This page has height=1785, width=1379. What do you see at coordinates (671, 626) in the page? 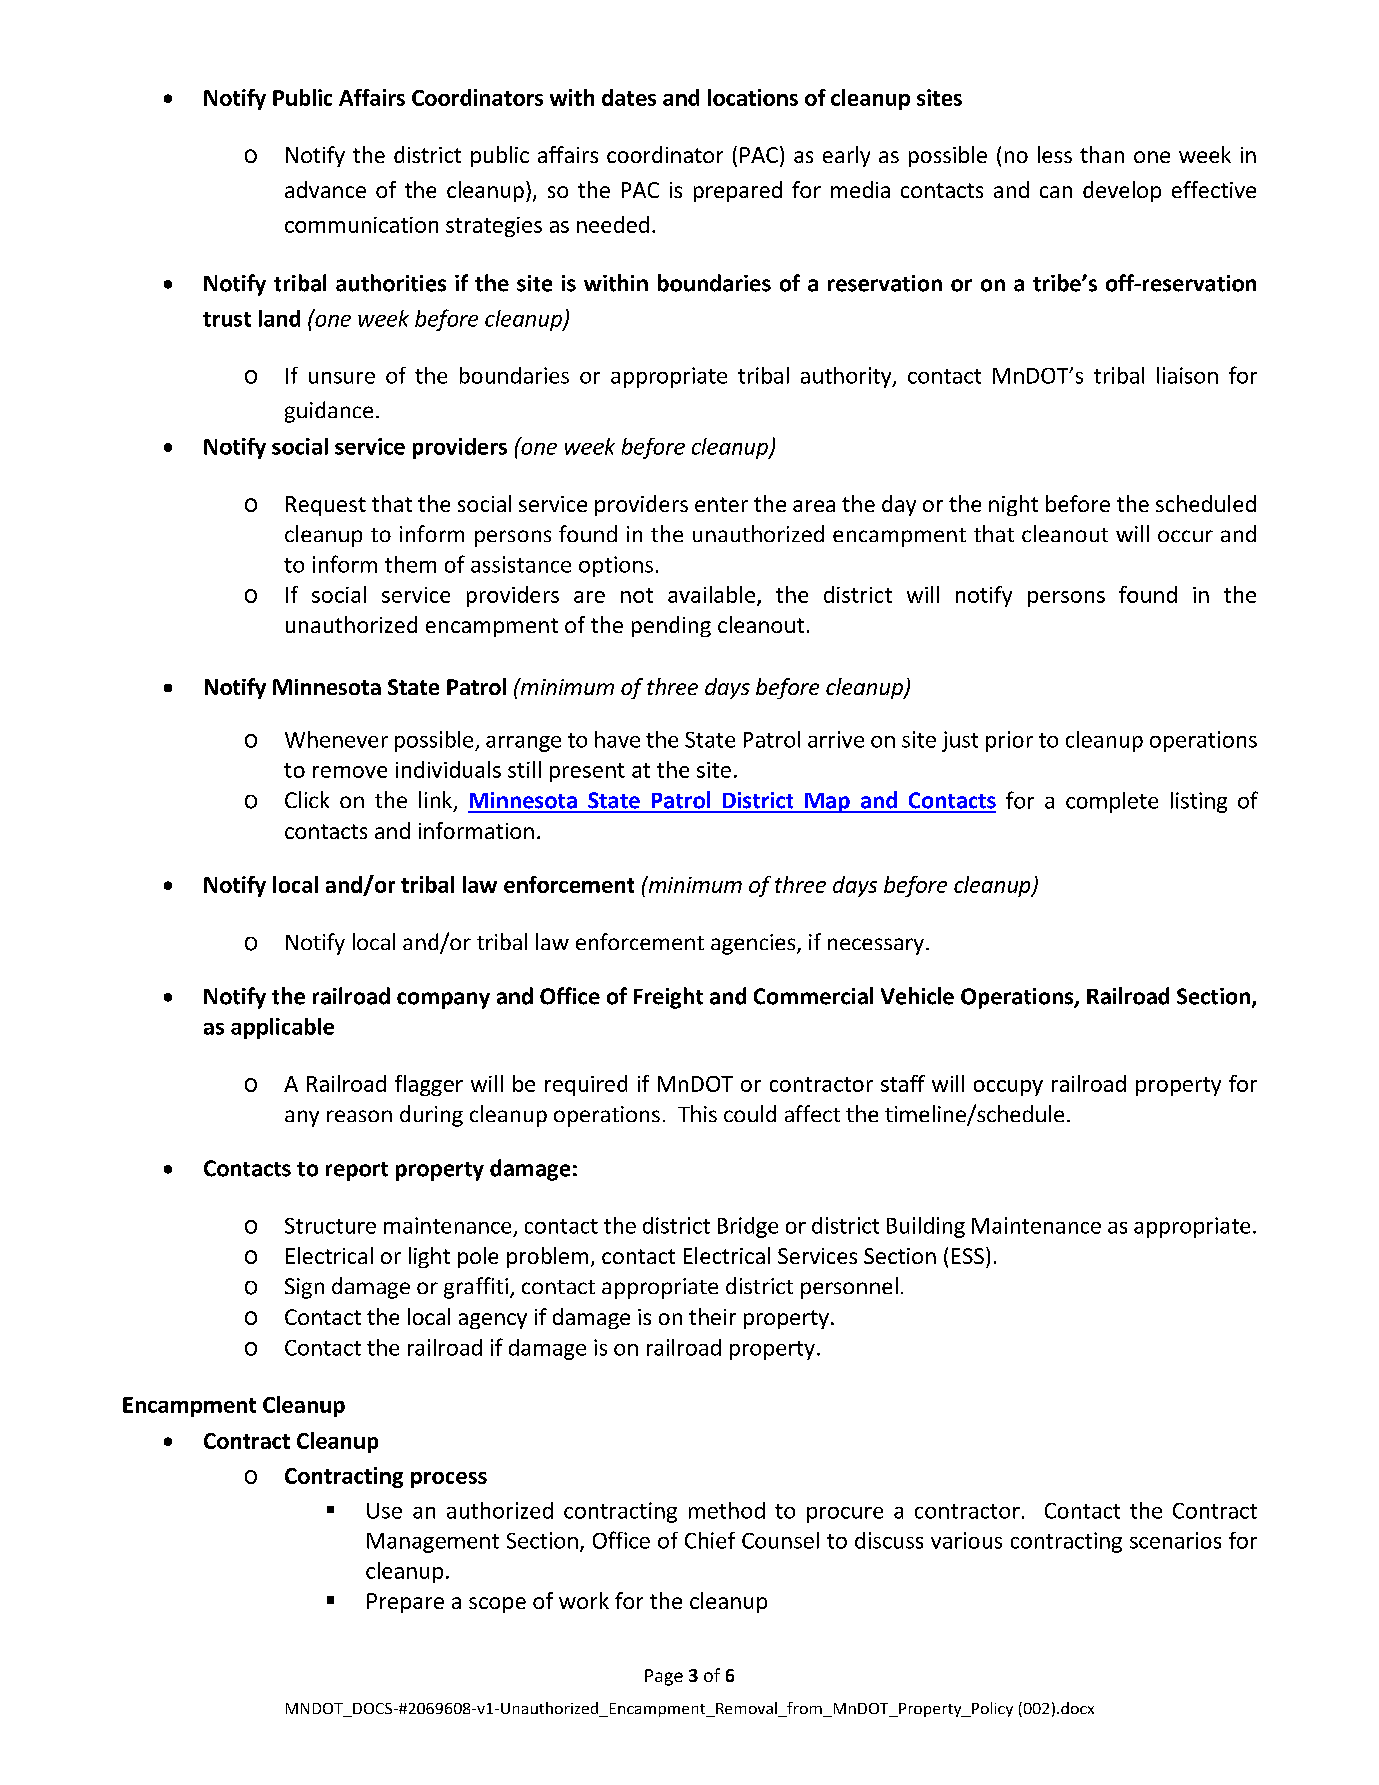
I see `pending` at bounding box center [671, 626].
